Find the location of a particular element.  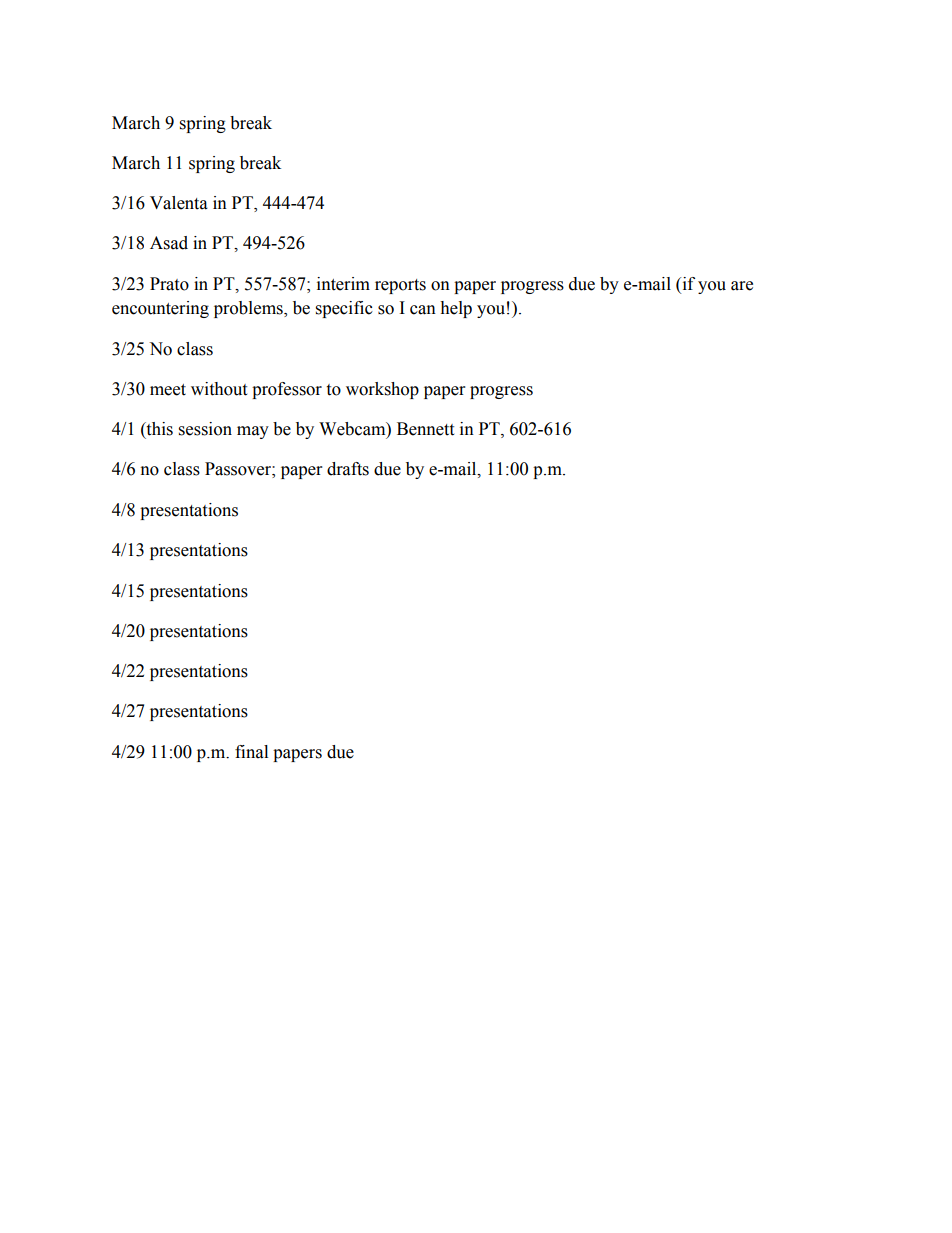

are is located at coordinates (742, 286).
